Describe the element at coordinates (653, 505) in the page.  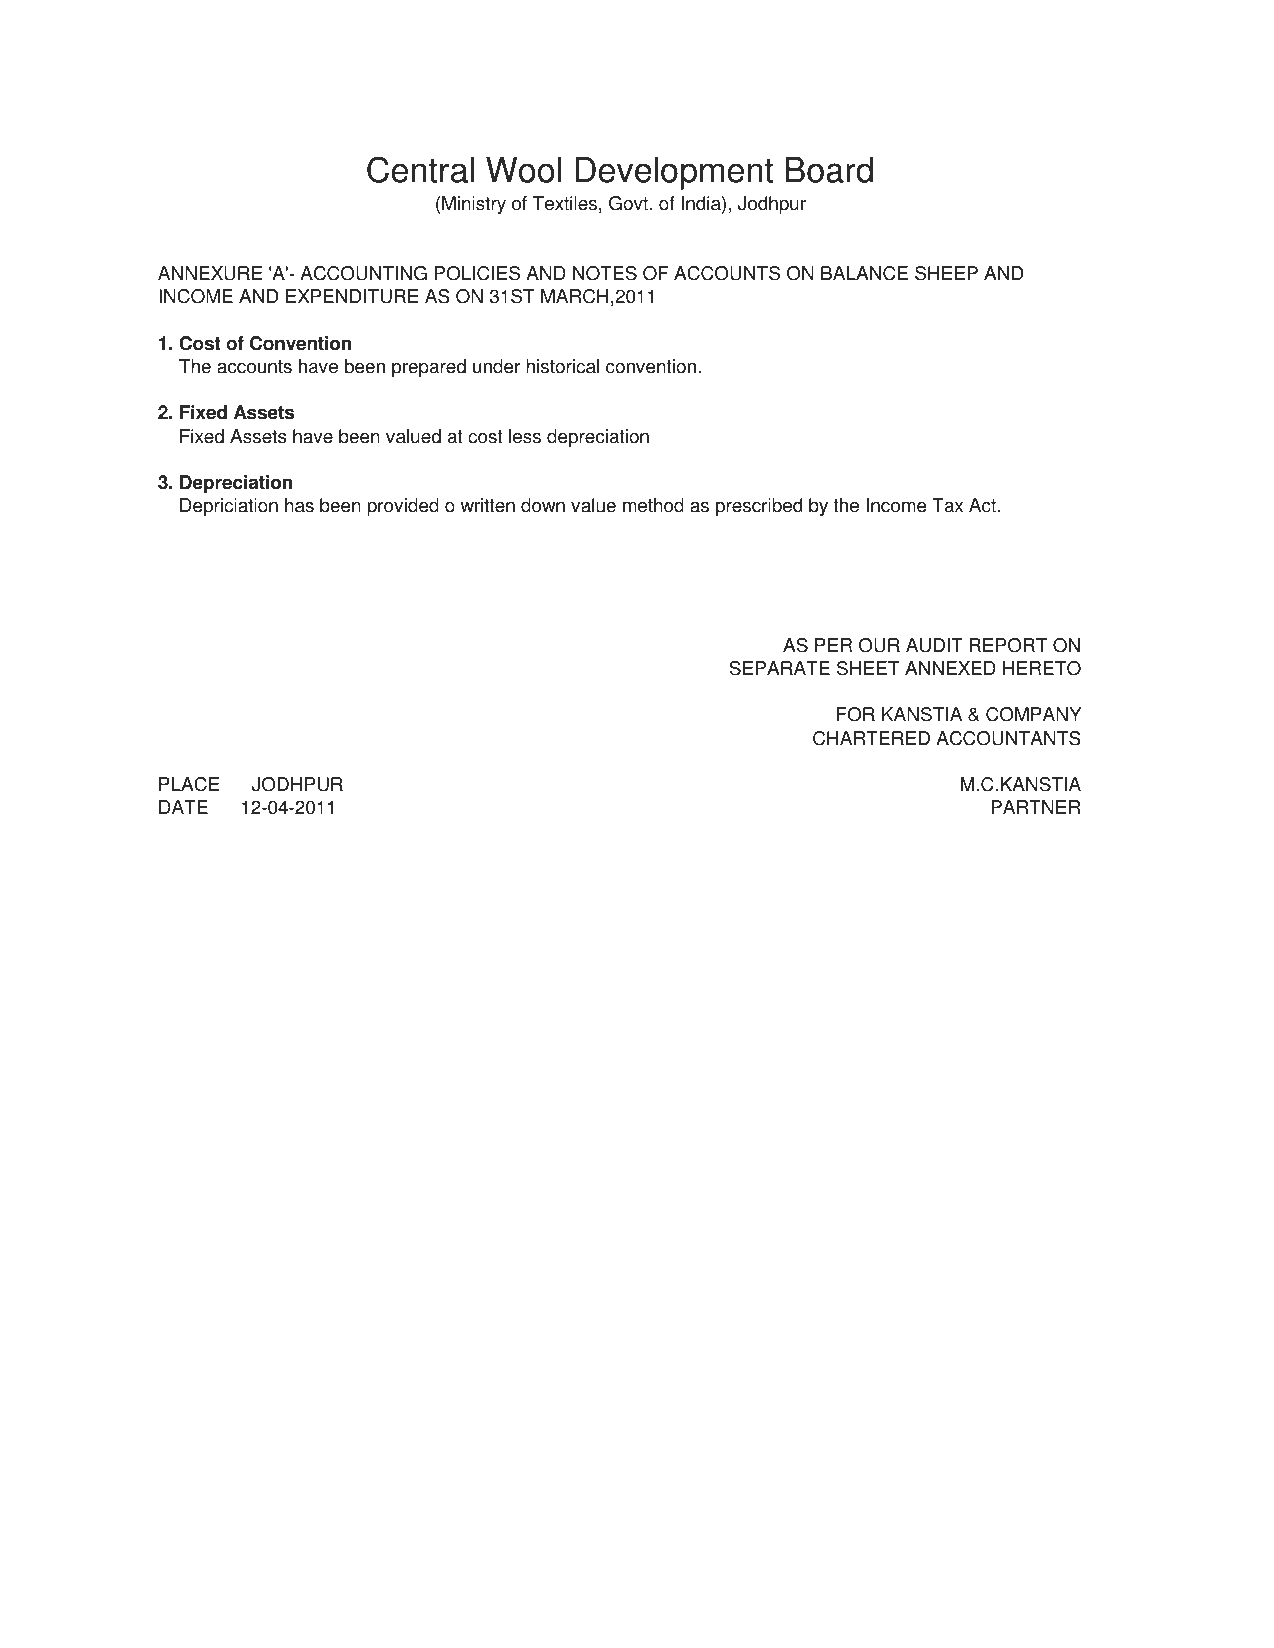
I see `method` at that location.
